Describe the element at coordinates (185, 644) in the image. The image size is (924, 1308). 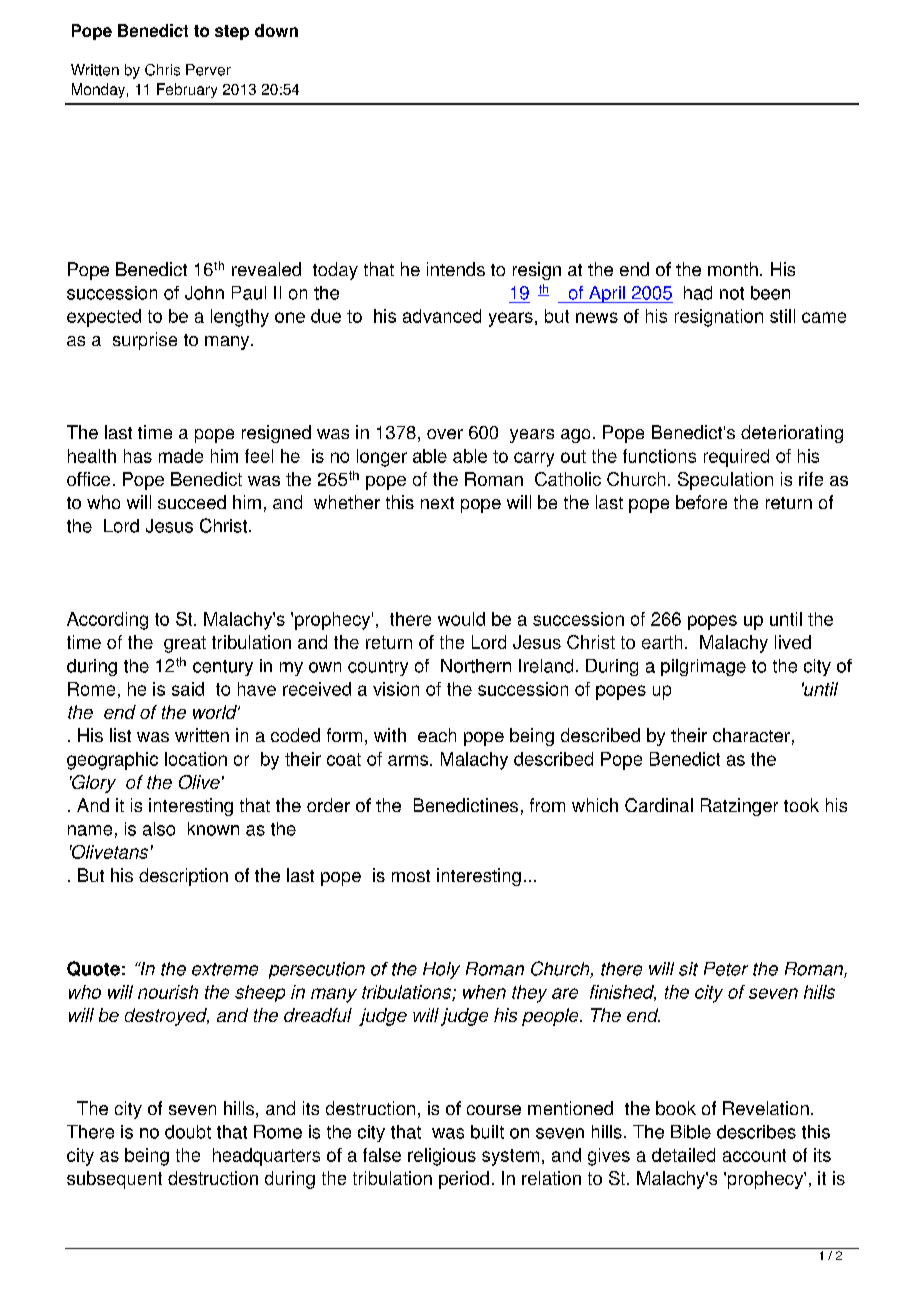
I see `great` at that location.
